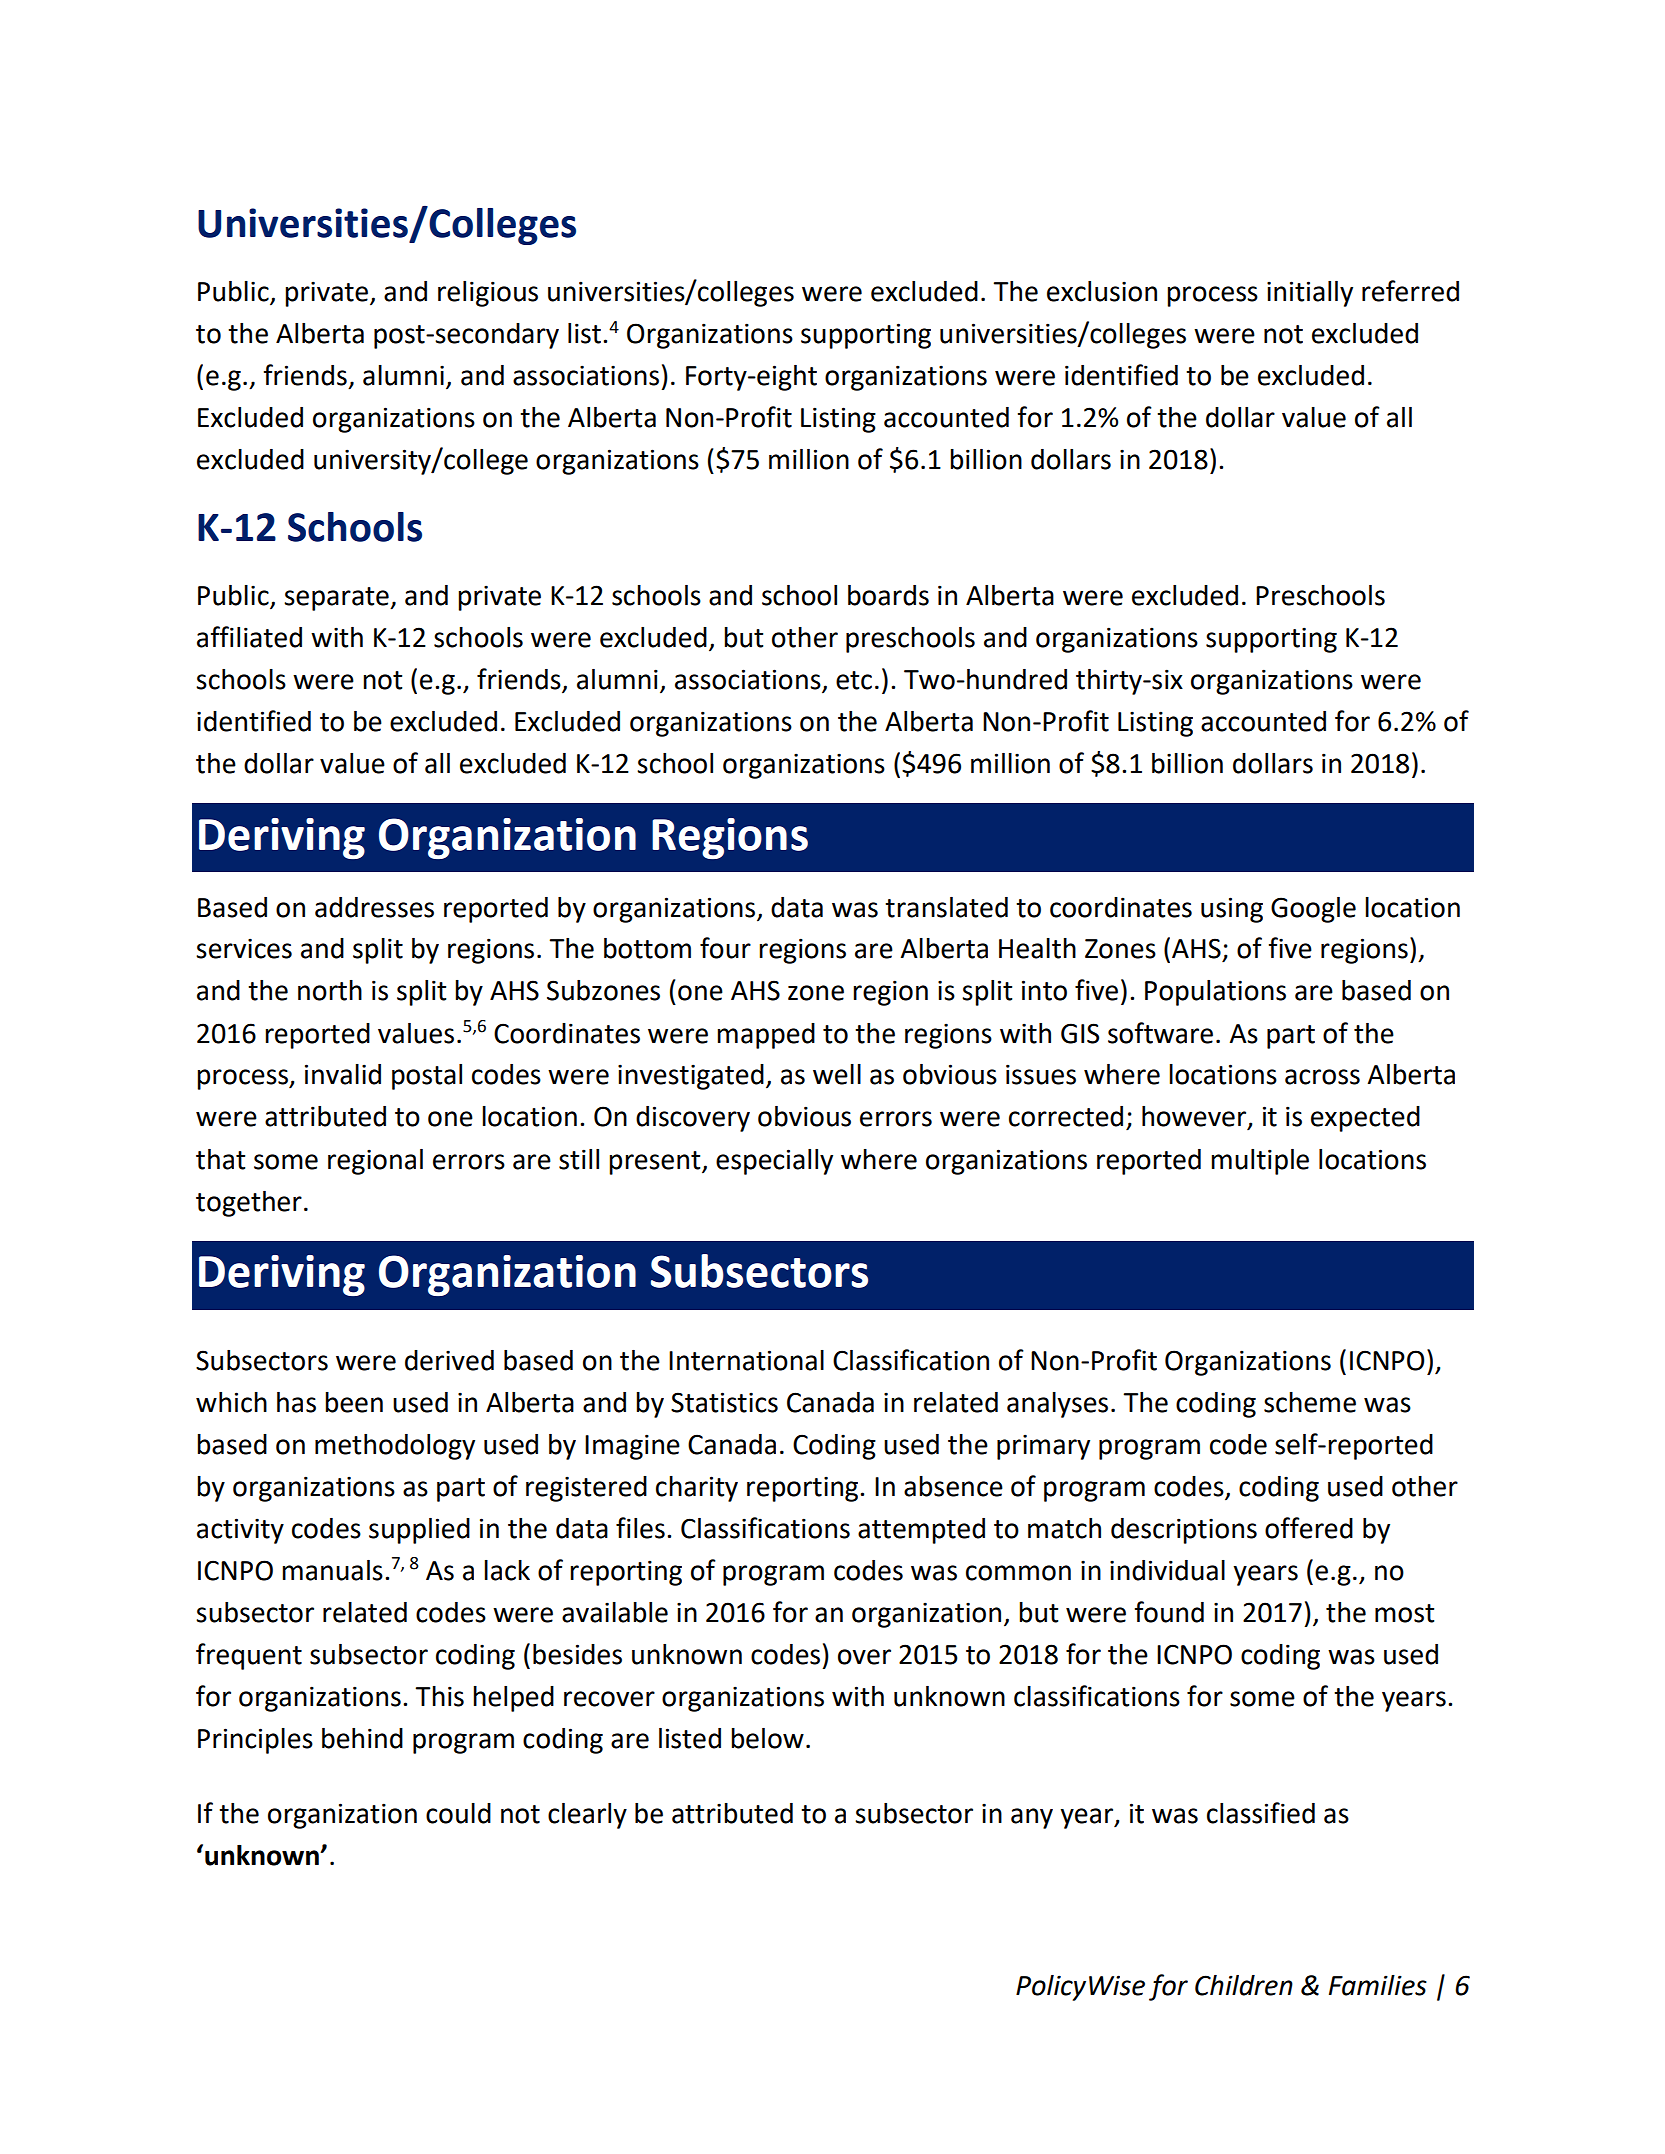 The width and height of the document is (1665, 2154). What do you see at coordinates (1309, 1528) in the document?
I see `offered` at bounding box center [1309, 1528].
